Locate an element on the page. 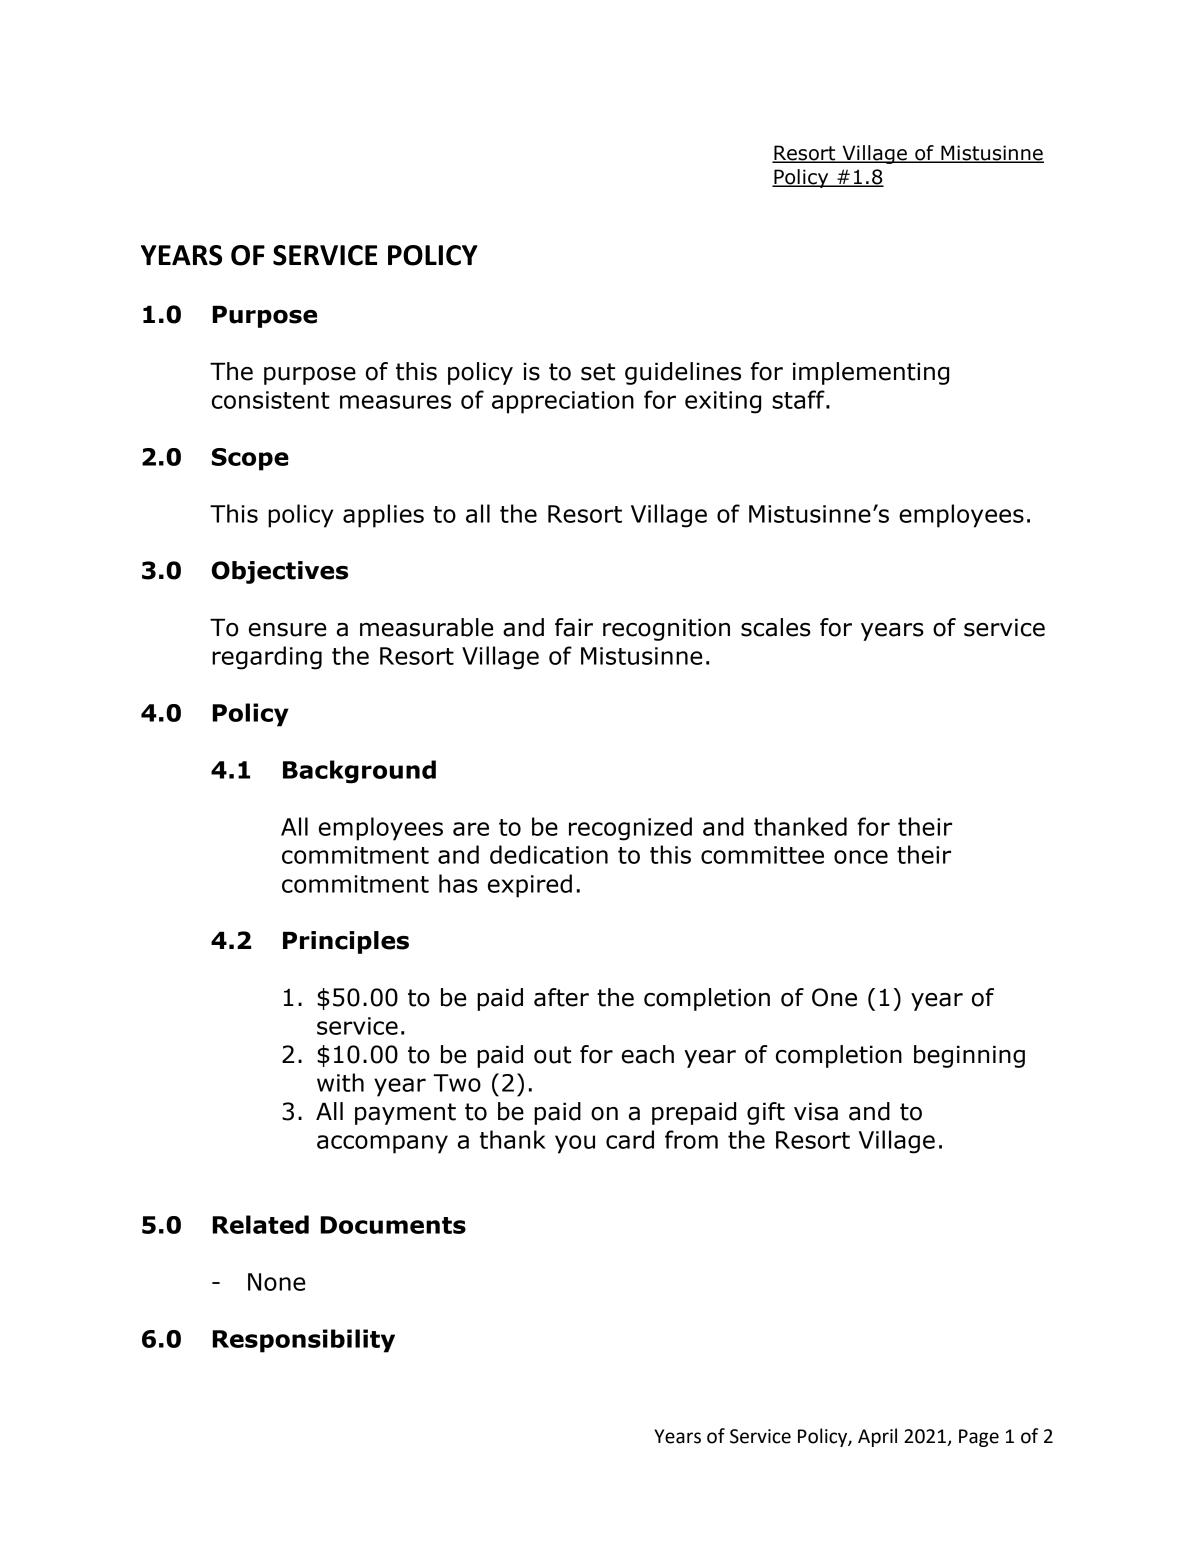  set is located at coordinates (598, 372).
